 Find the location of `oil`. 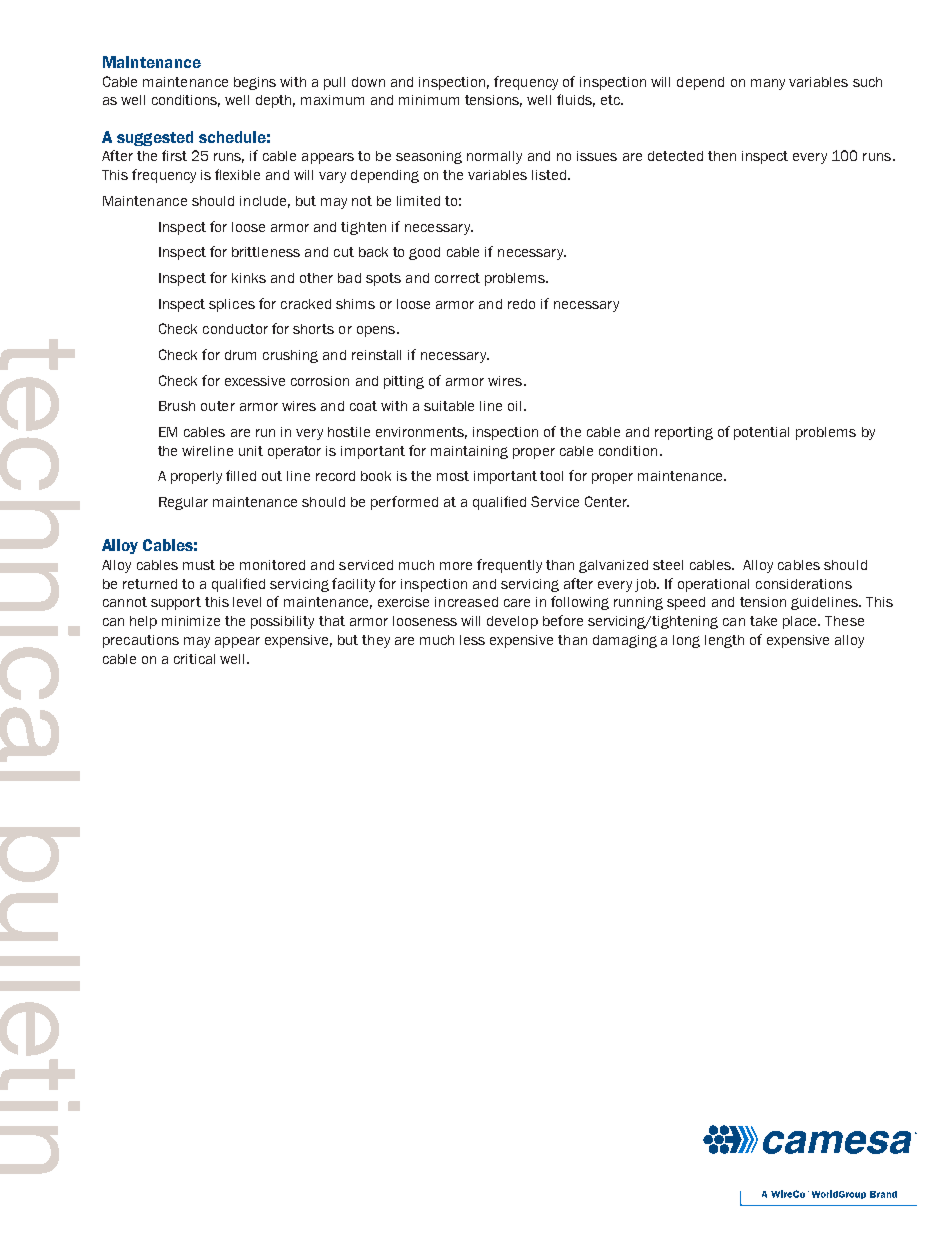

oil is located at coordinates (514, 406).
